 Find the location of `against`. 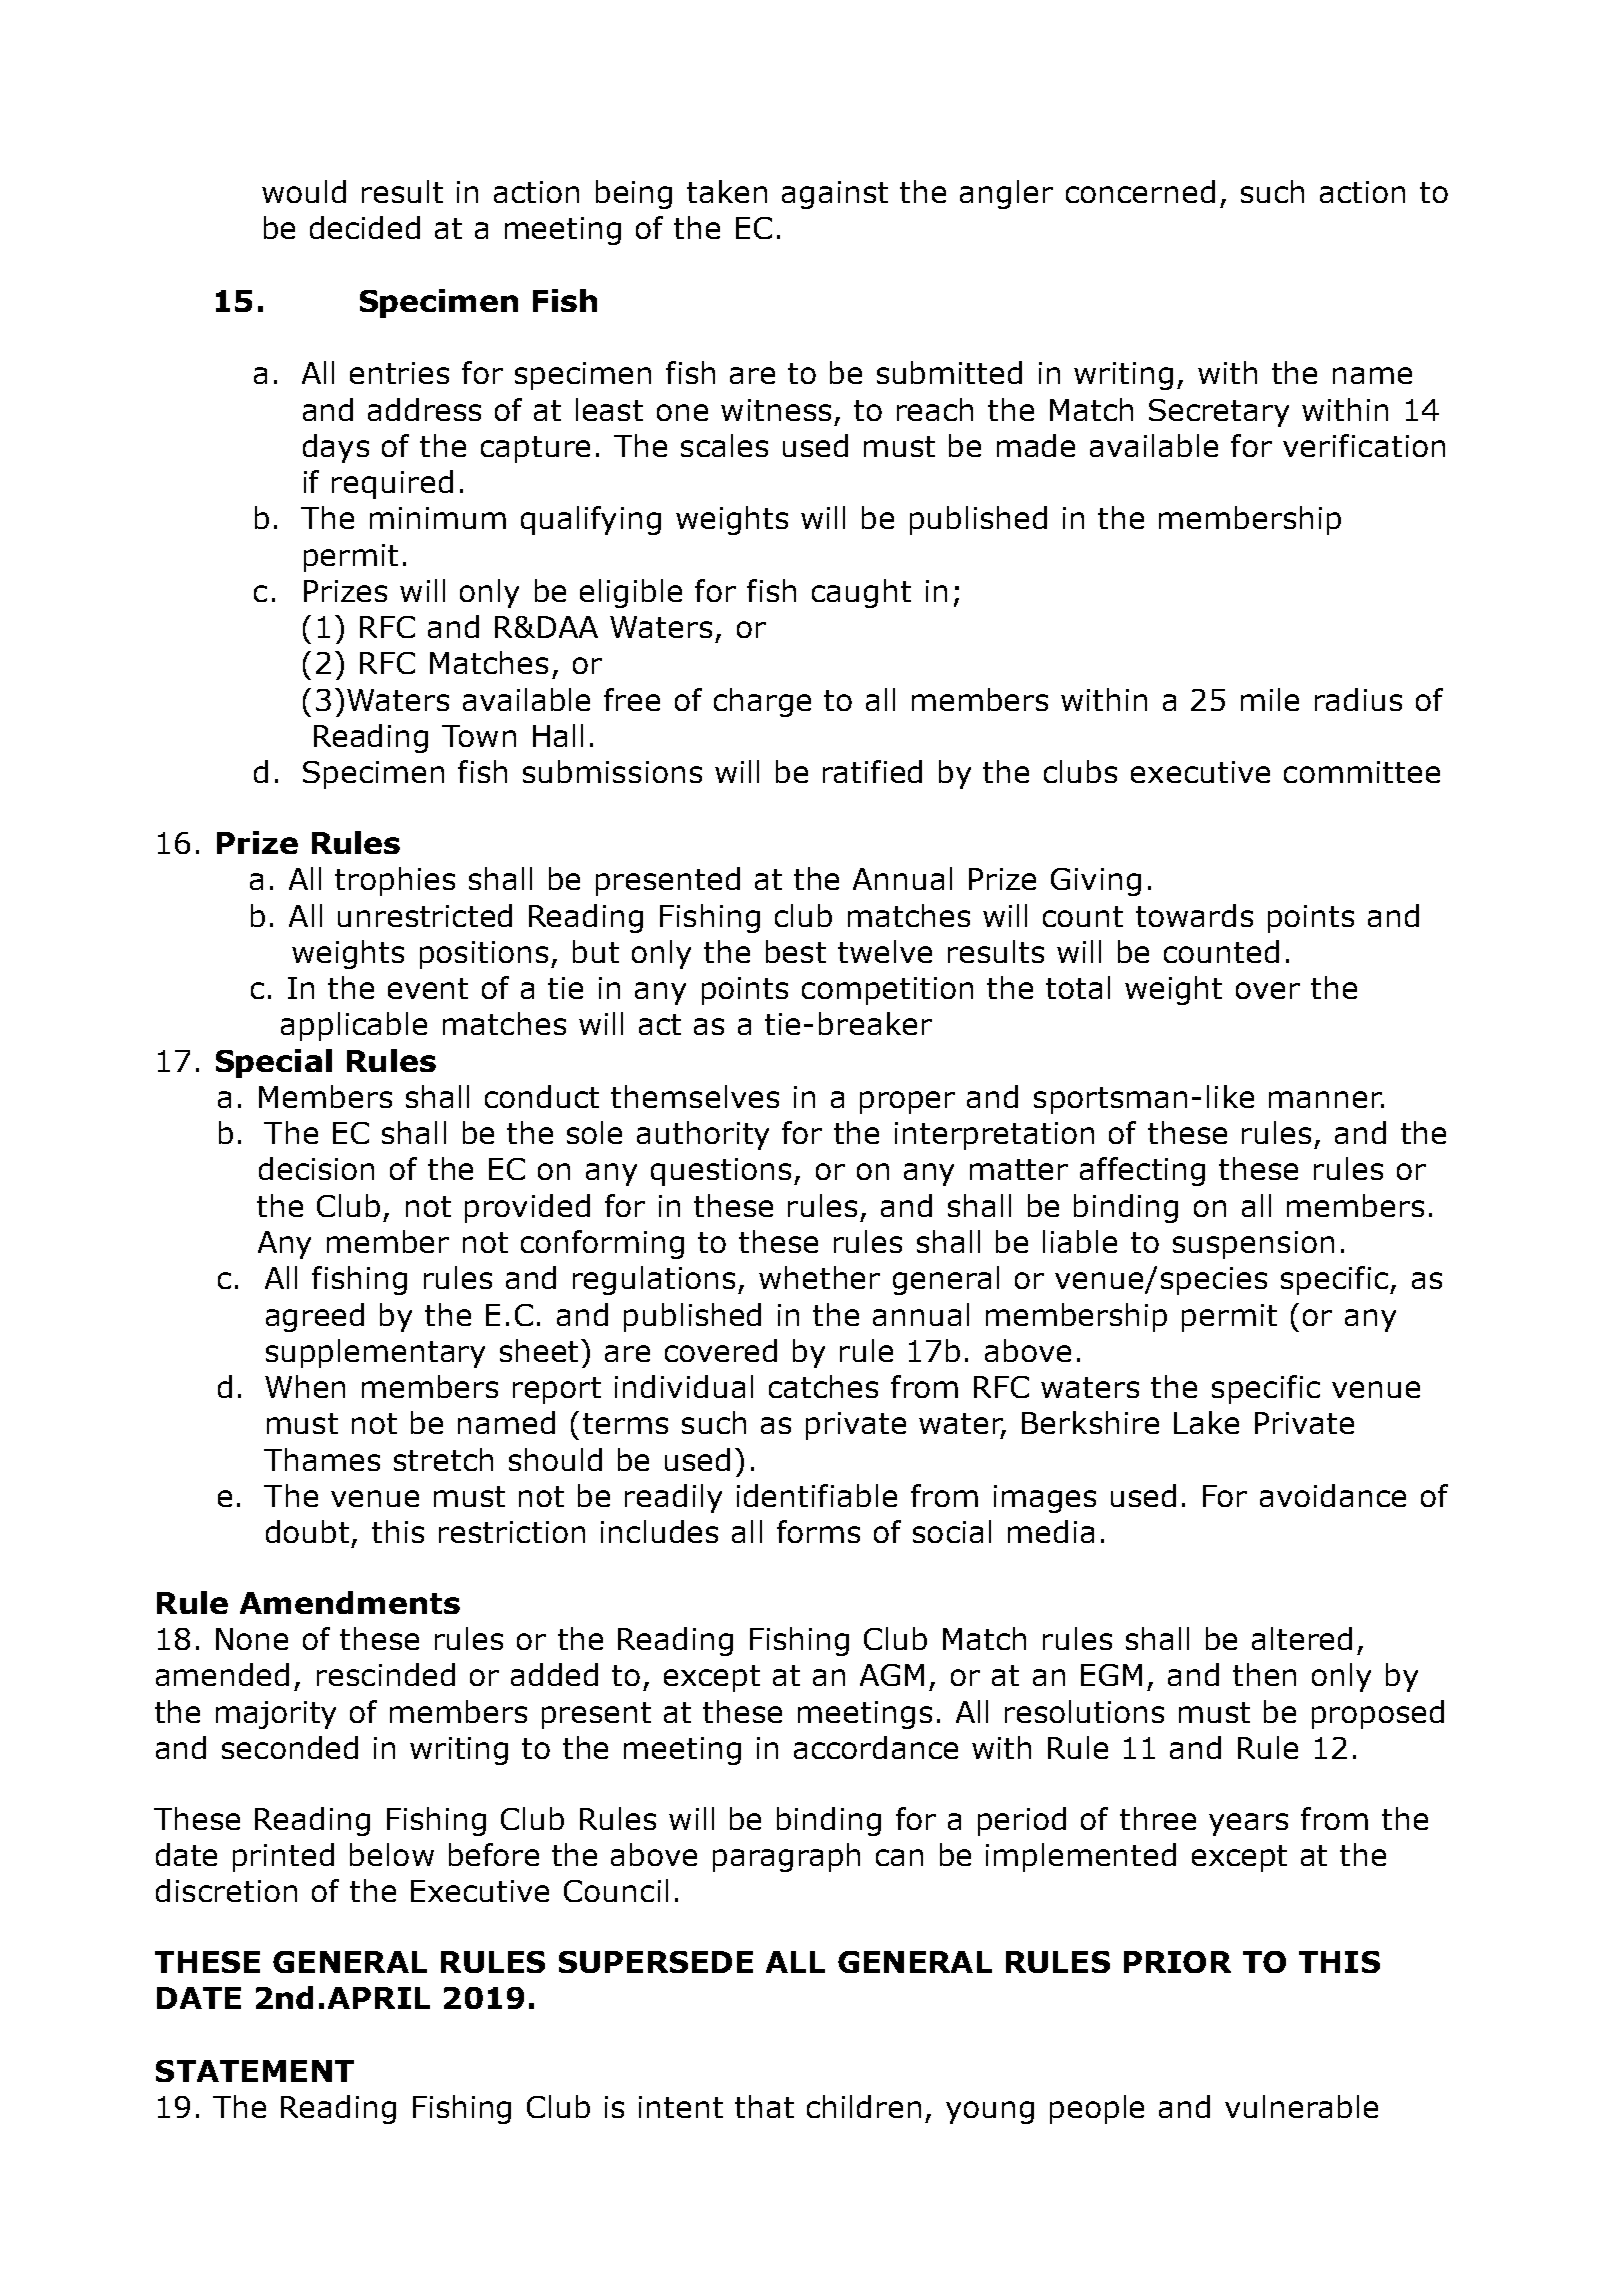

against is located at coordinates (835, 195).
